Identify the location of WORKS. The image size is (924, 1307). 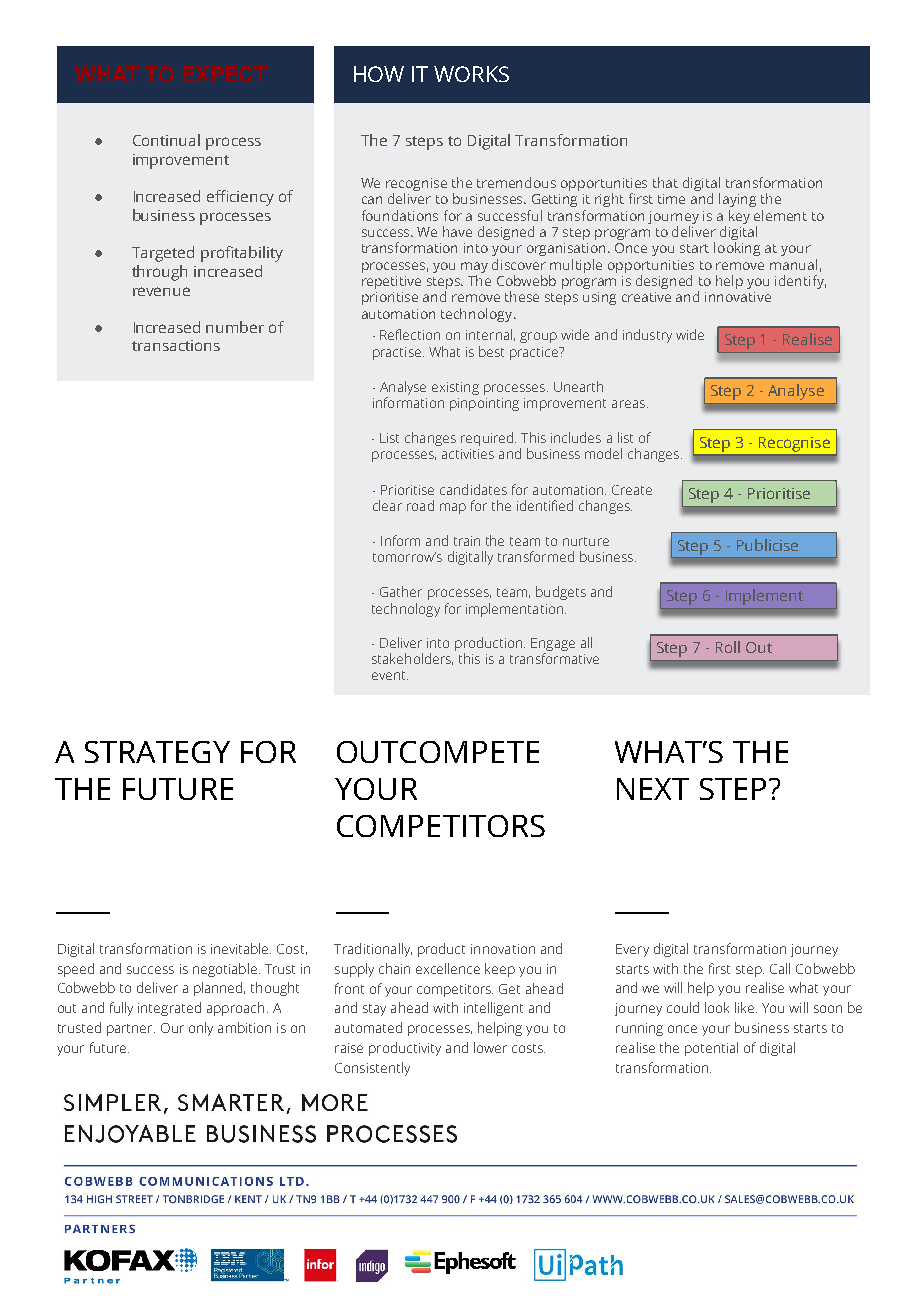
(471, 74).
